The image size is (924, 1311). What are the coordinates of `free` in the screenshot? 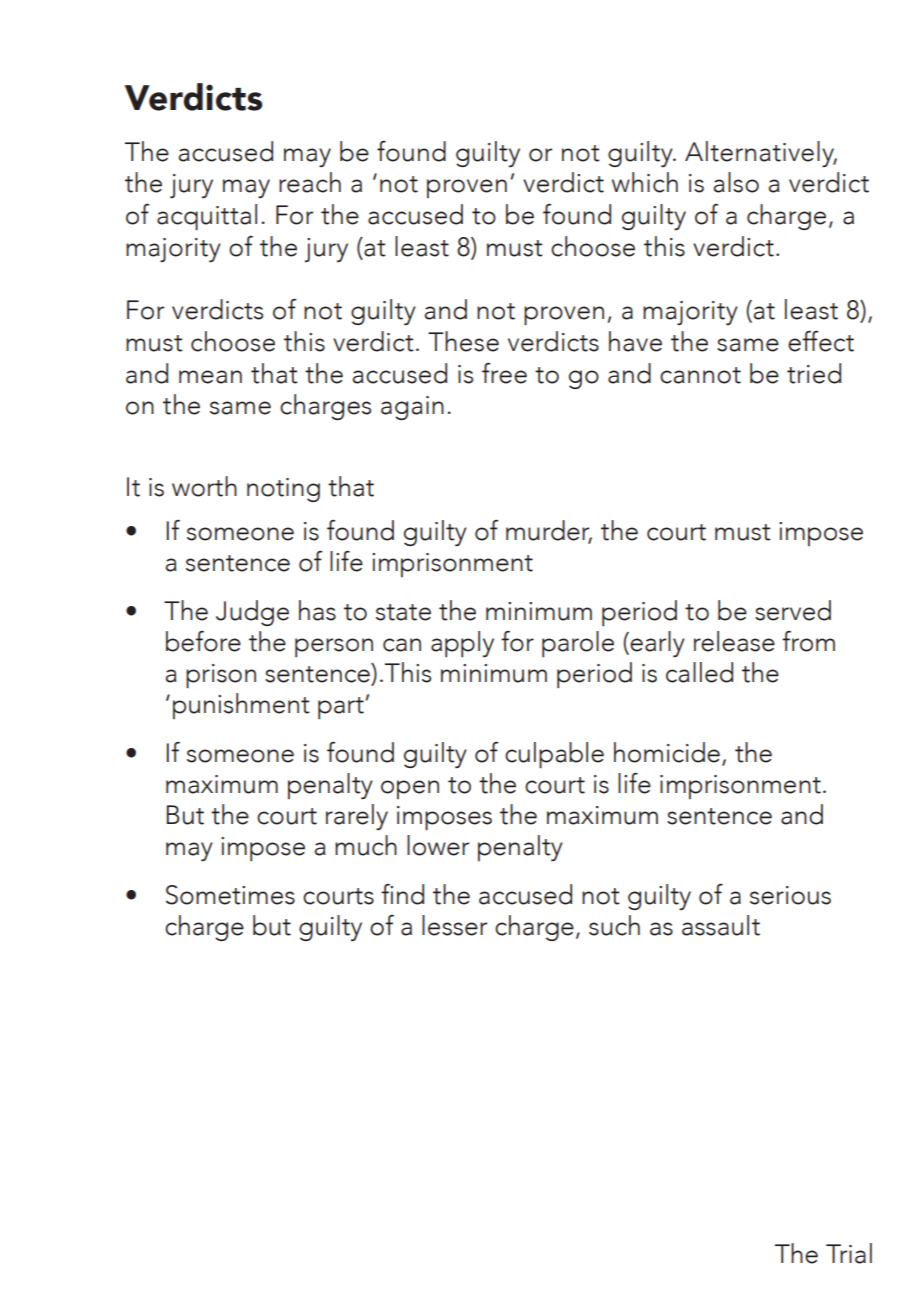 It's located at (504, 373).
